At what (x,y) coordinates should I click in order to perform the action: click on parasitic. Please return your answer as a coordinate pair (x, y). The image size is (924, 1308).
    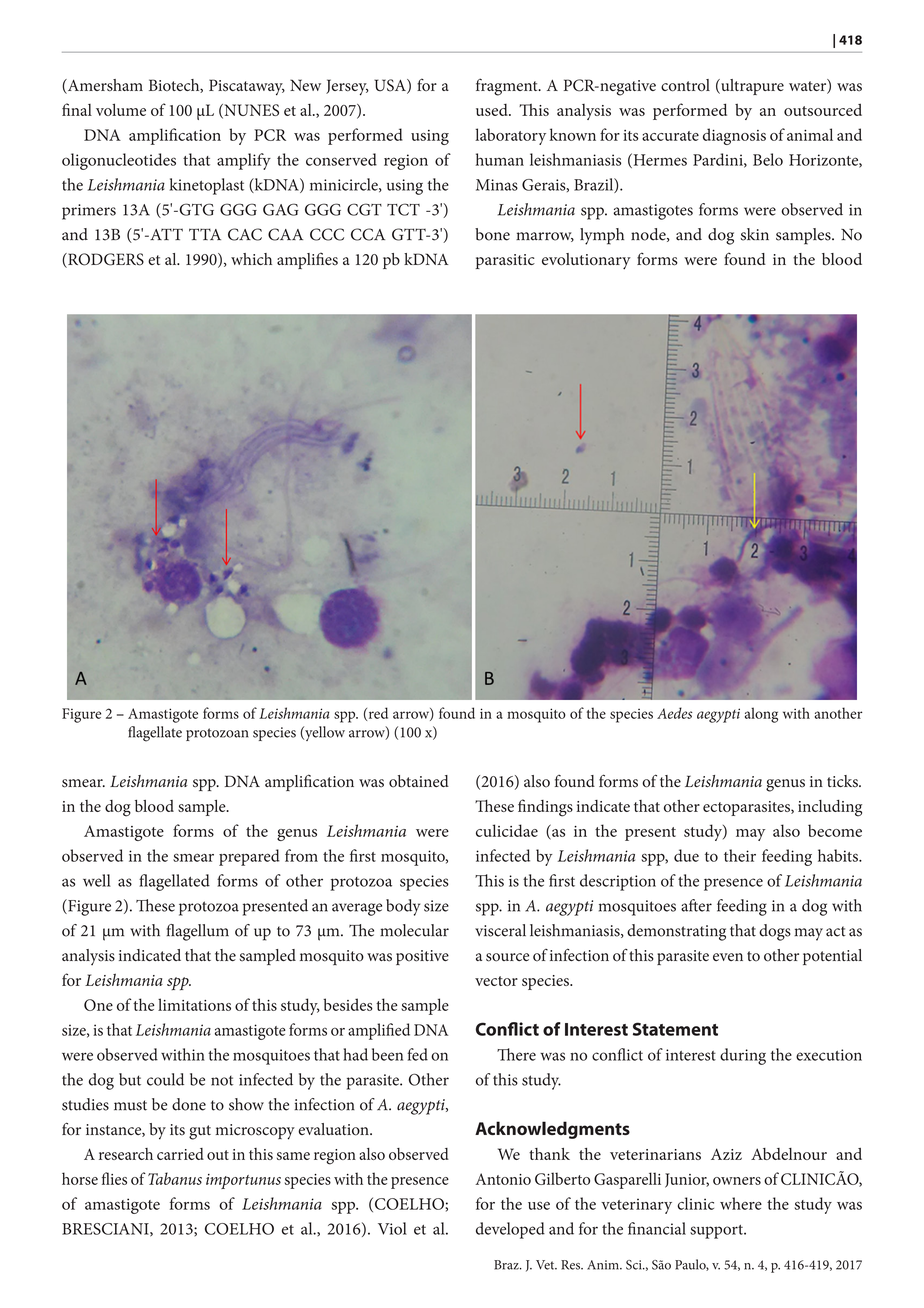
    Looking at the image, I should click on (505, 261).
